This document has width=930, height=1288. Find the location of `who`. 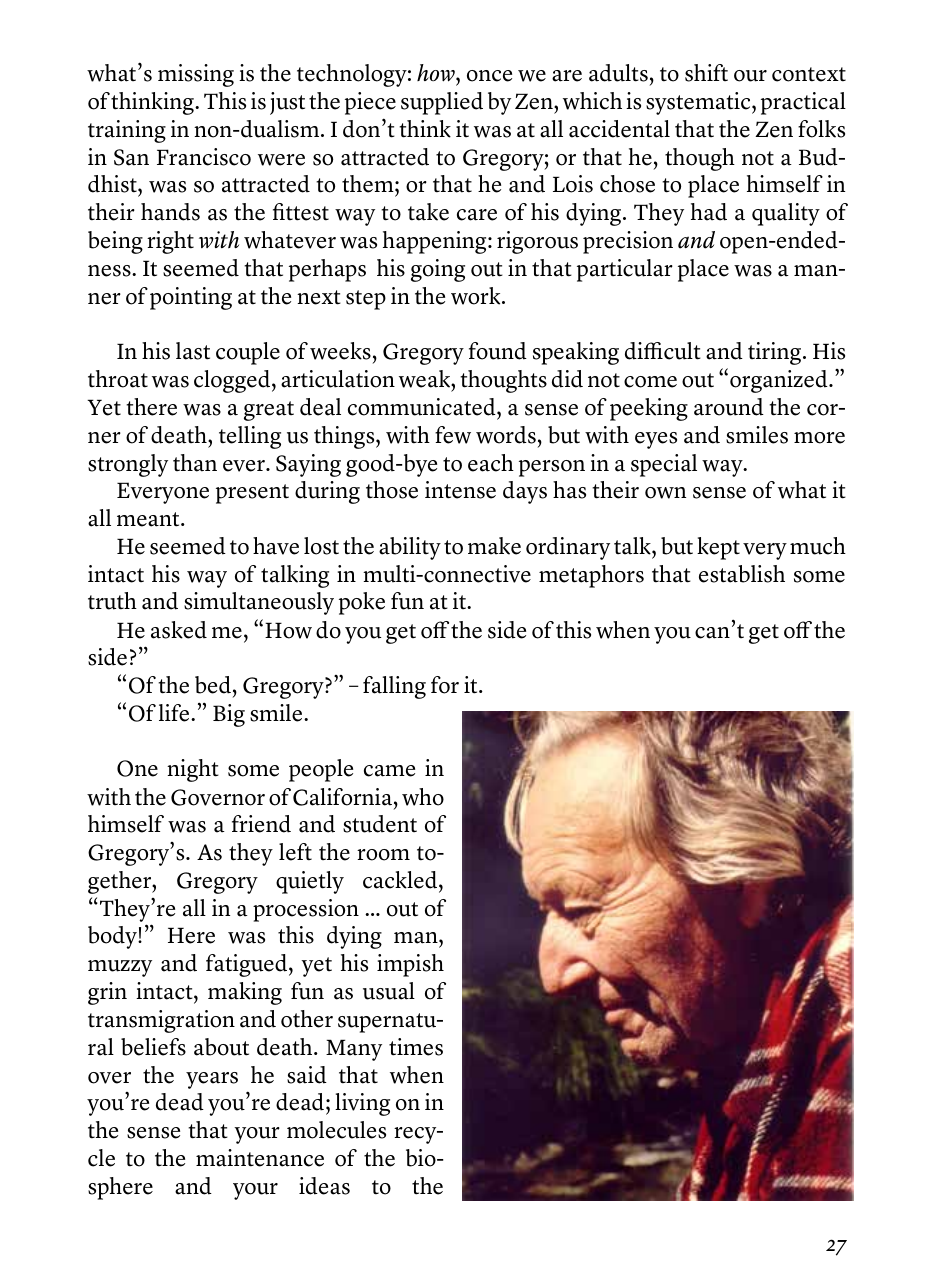

who is located at coordinates (423, 797).
